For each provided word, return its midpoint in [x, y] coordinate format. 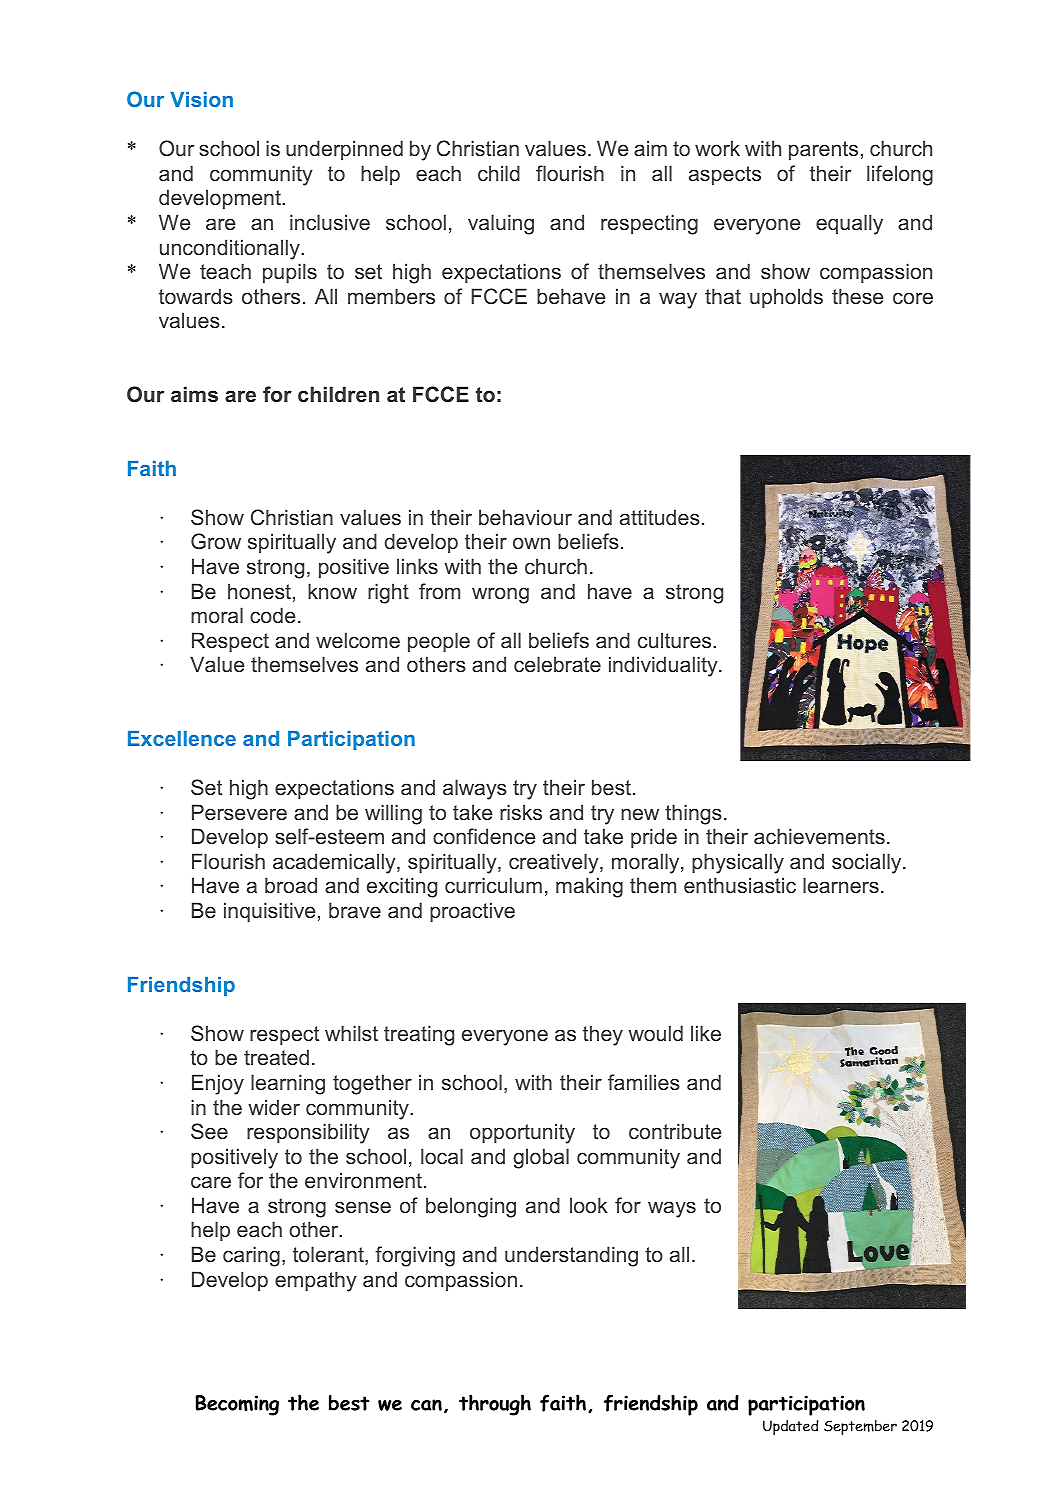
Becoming [237, 1405]
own [531, 543]
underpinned [344, 150]
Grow [216, 541]
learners [841, 885]
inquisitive [269, 912]
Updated [790, 1427]
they [603, 1035]
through [495, 1405]
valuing [501, 224]
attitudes [660, 517]
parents [823, 151]
